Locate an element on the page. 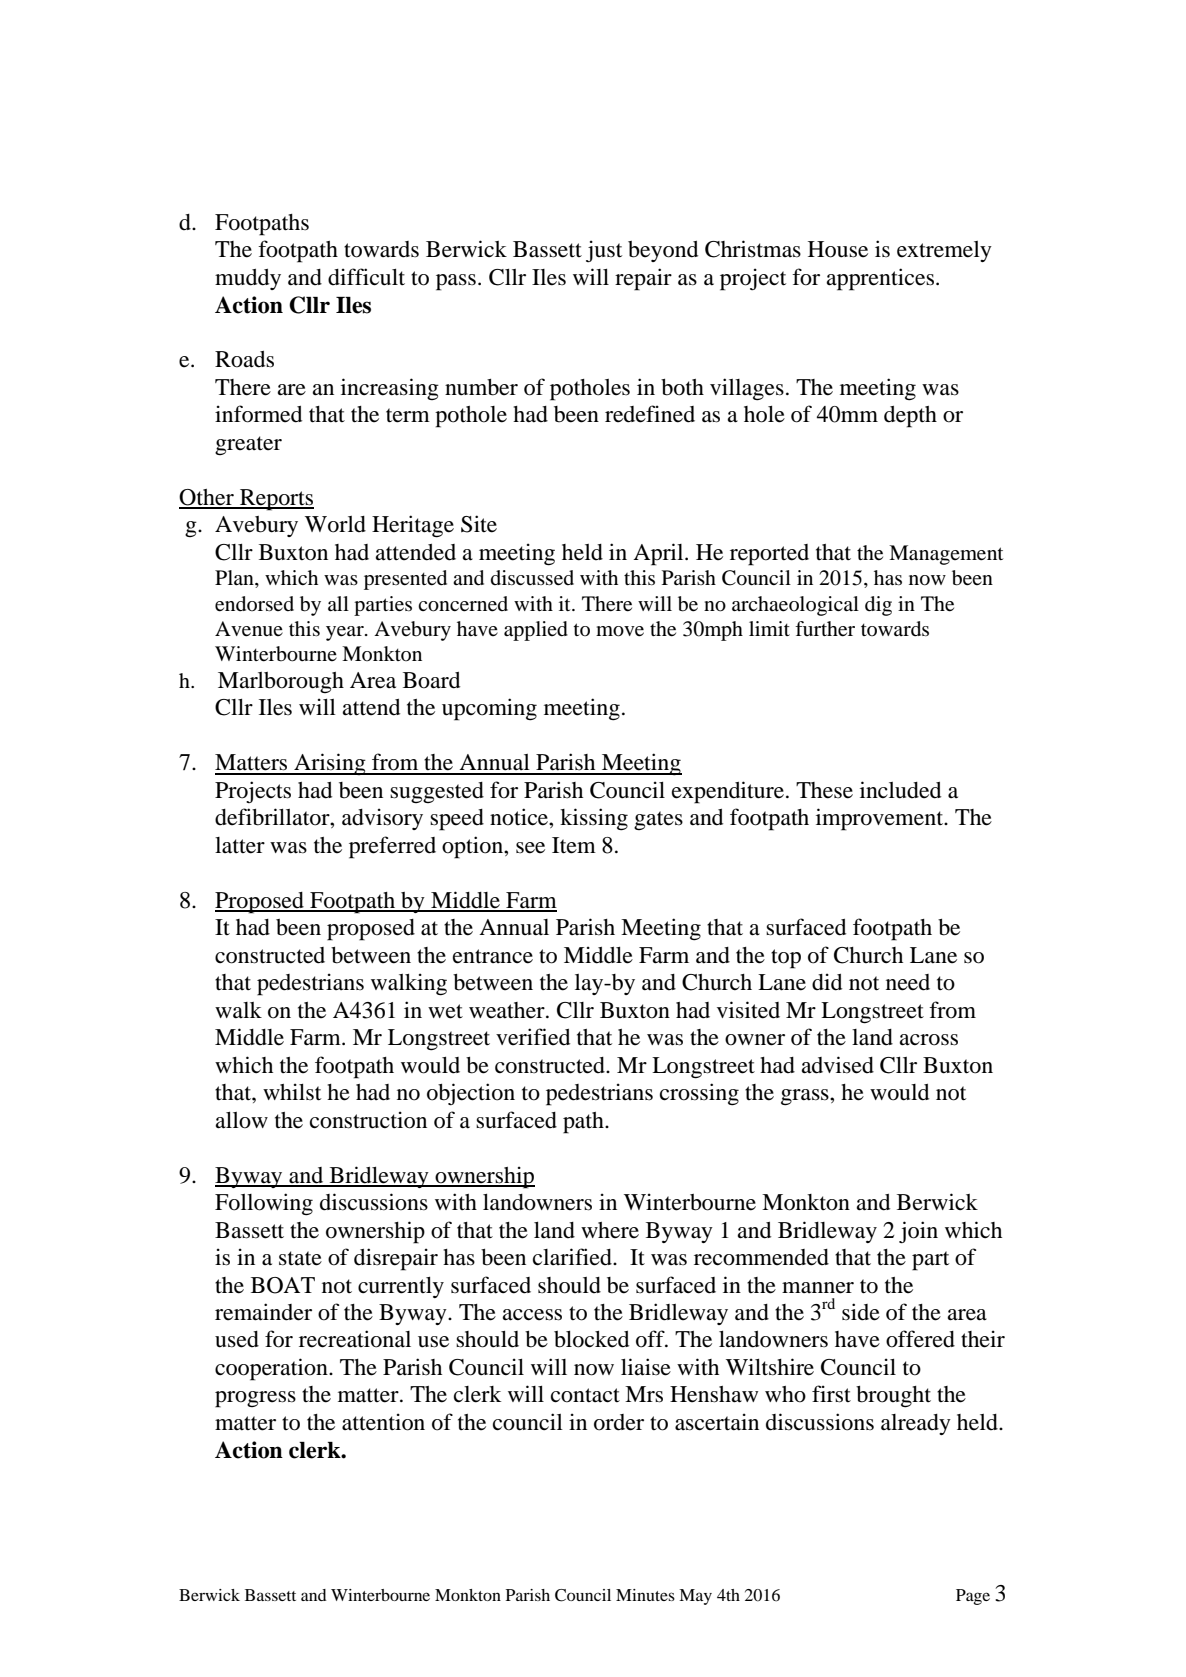 The height and width of the document is (1677, 1186). attention is located at coordinates (383, 1422).
